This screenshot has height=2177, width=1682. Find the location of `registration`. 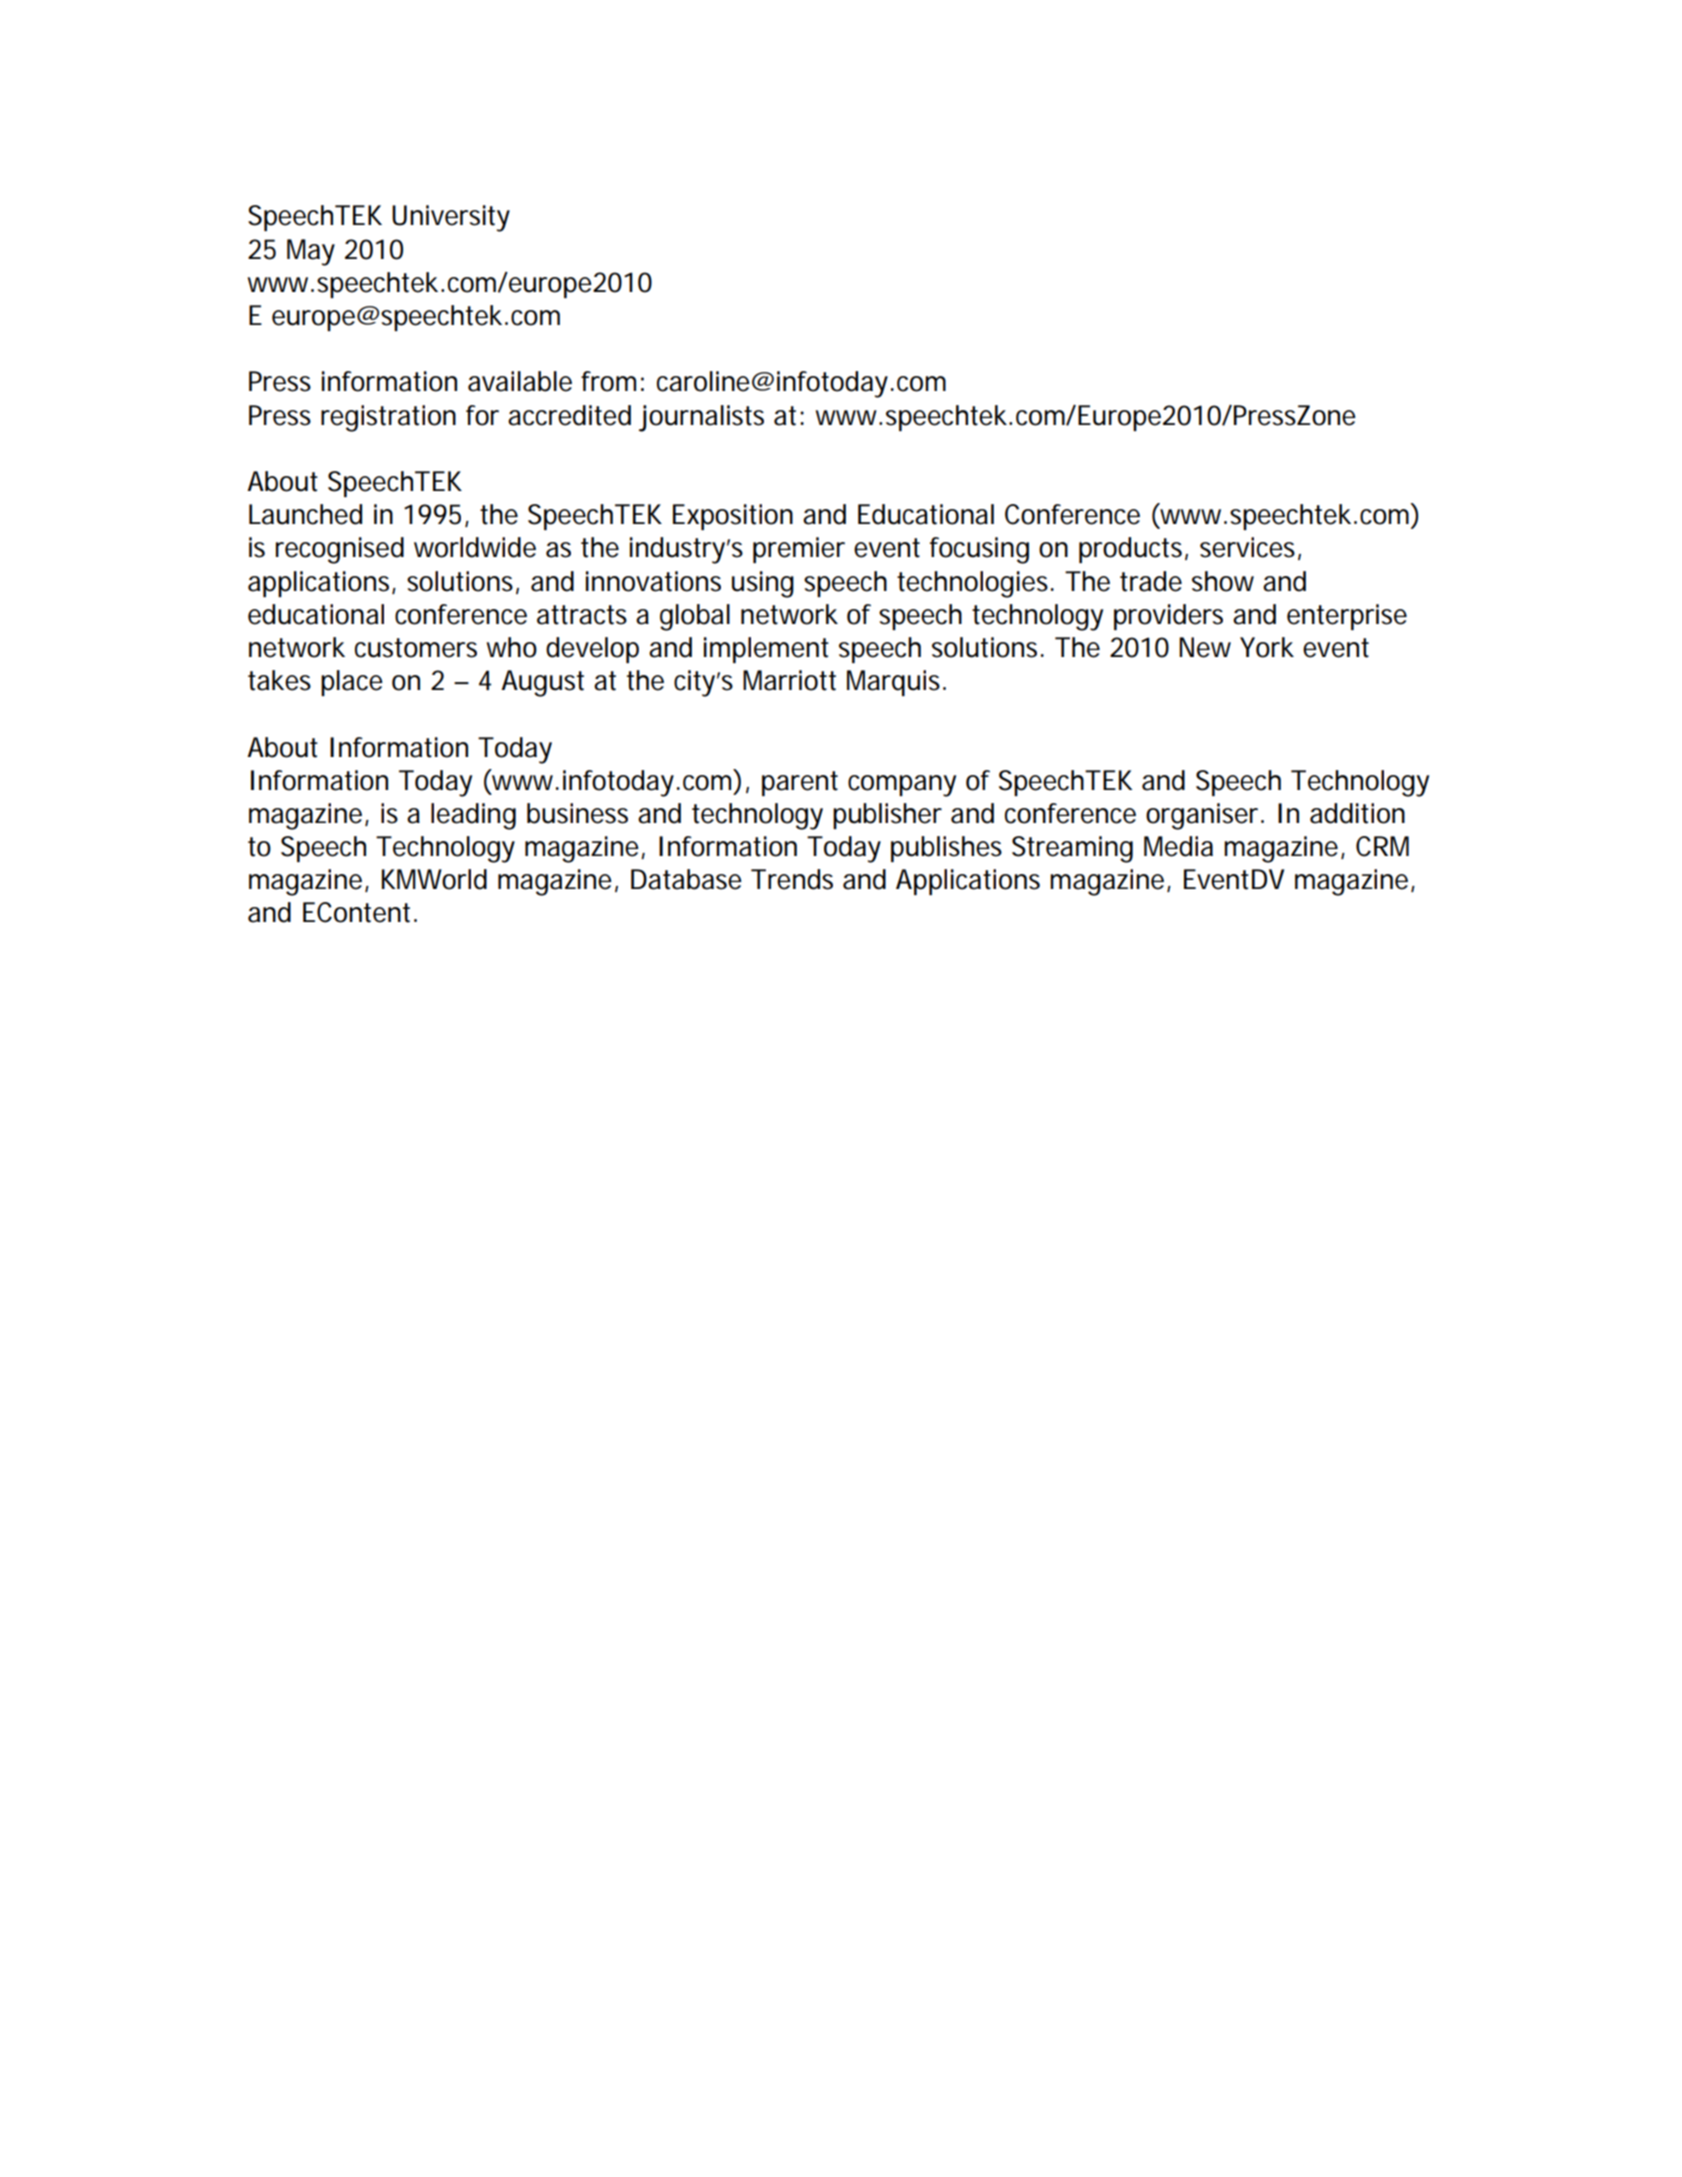

registration is located at coordinates (388, 418).
